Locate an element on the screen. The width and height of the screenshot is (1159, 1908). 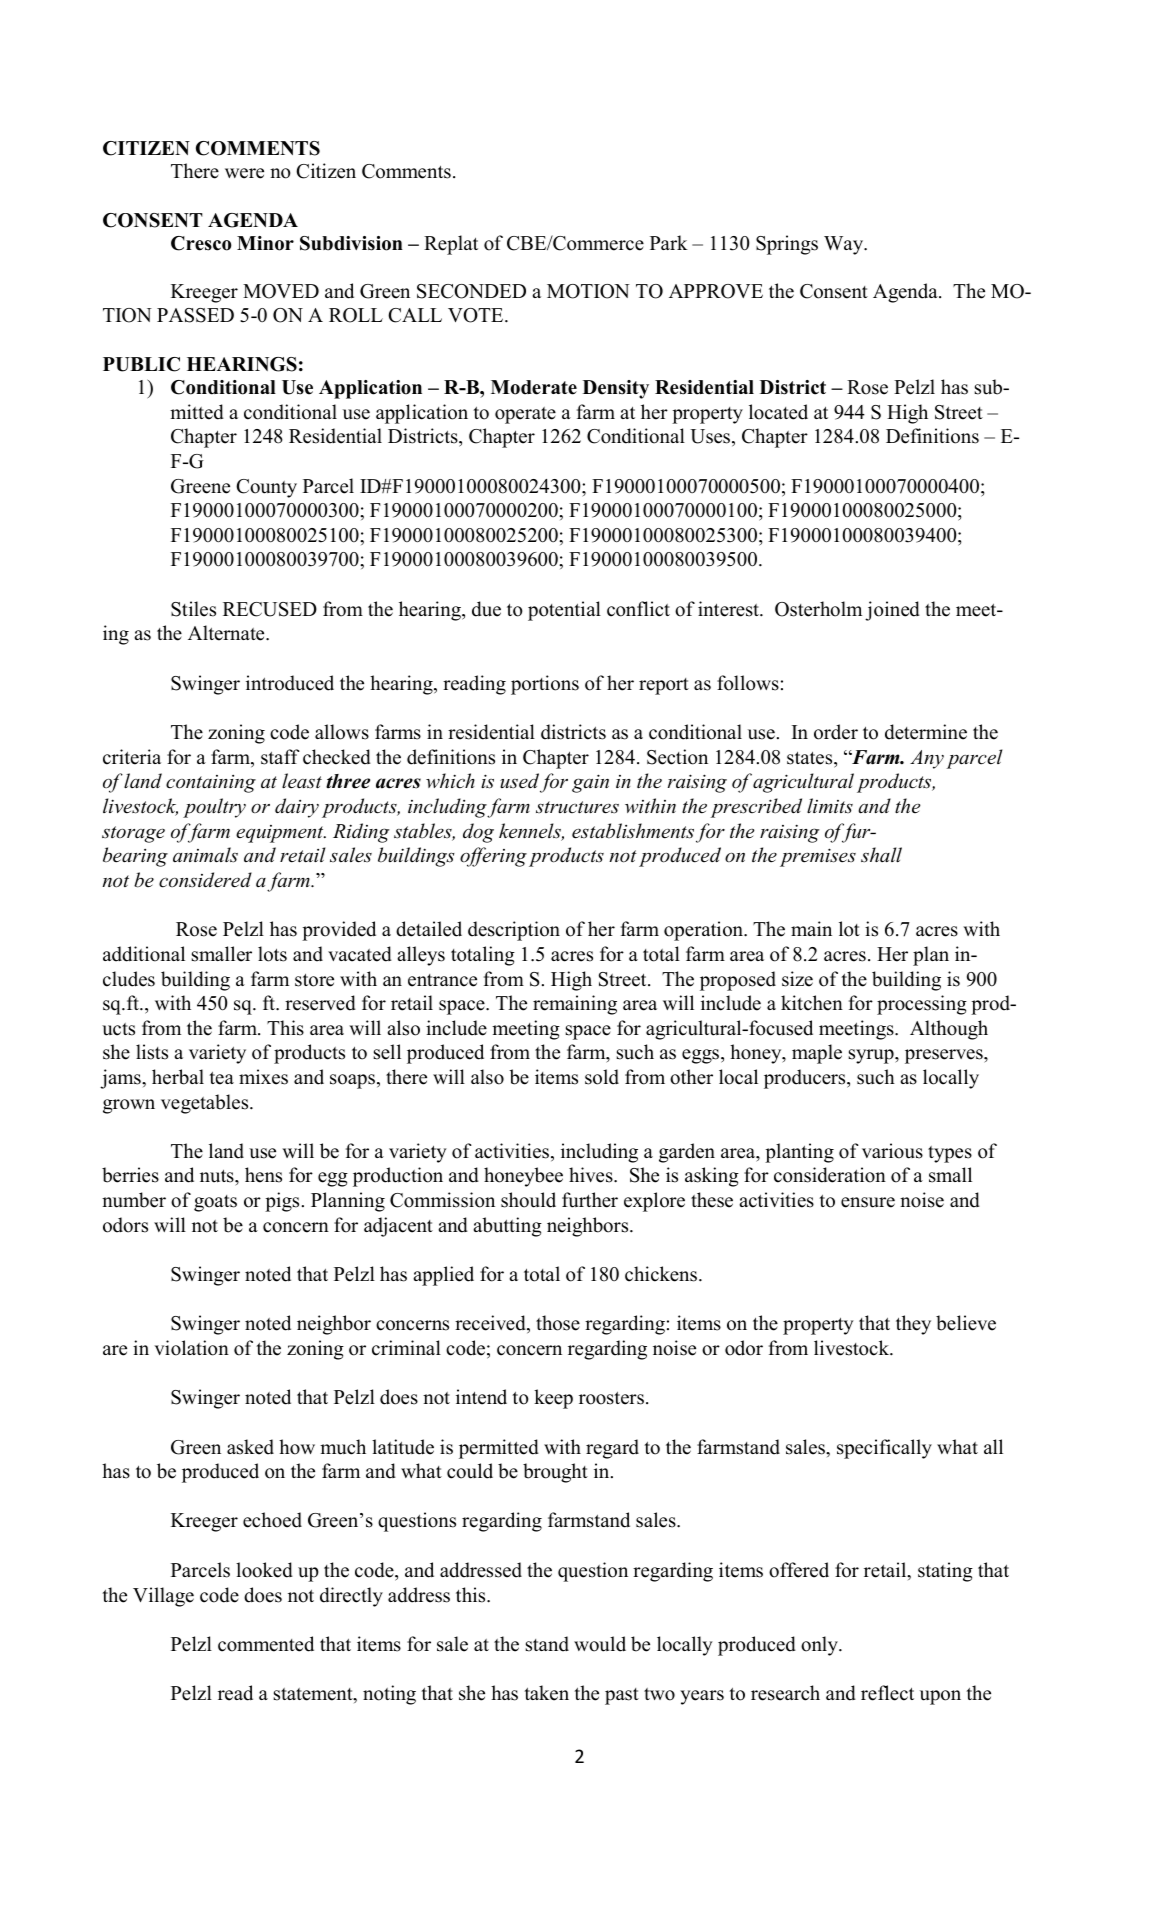
those is located at coordinates (558, 1323).
